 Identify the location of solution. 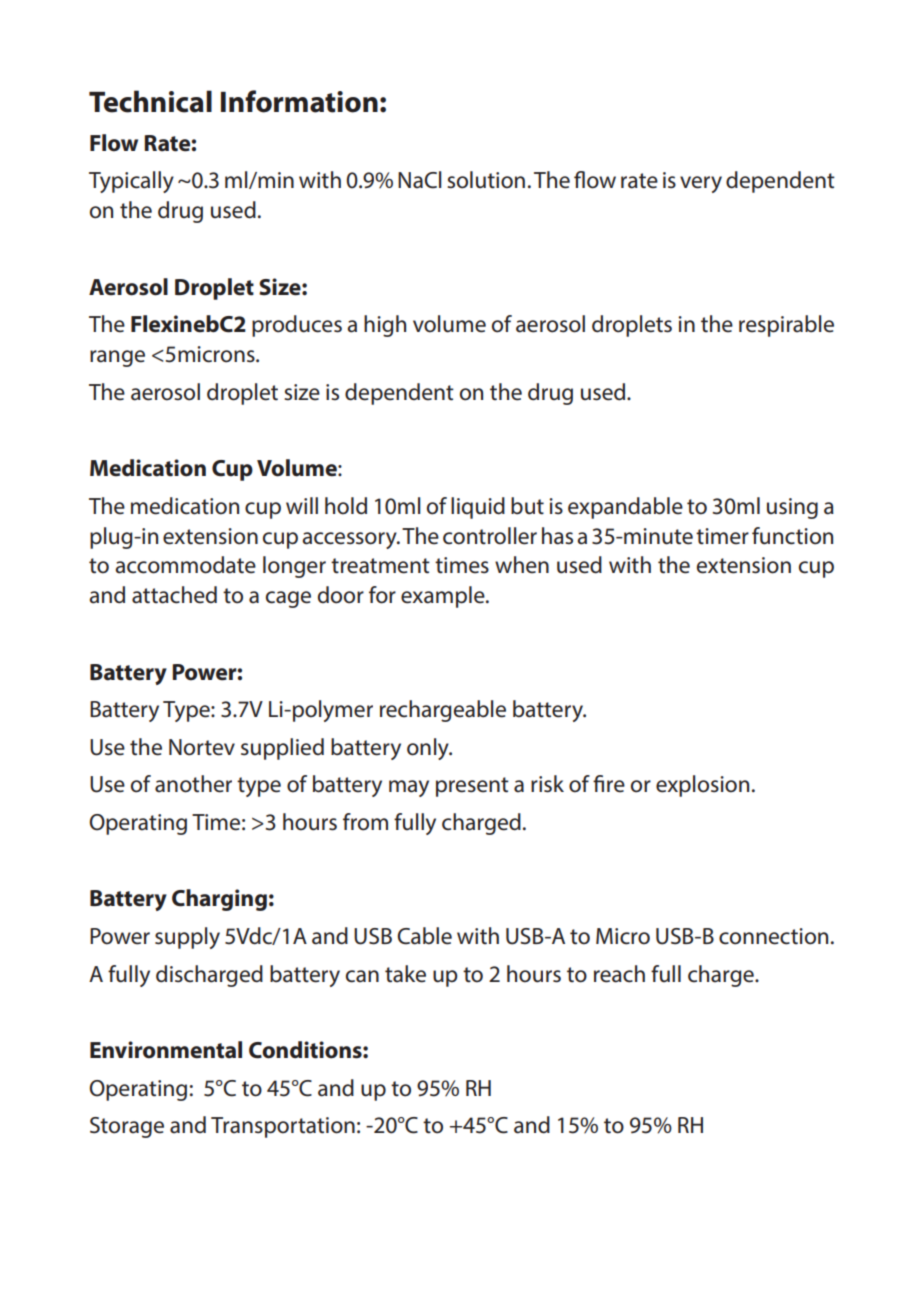
(486, 180).
